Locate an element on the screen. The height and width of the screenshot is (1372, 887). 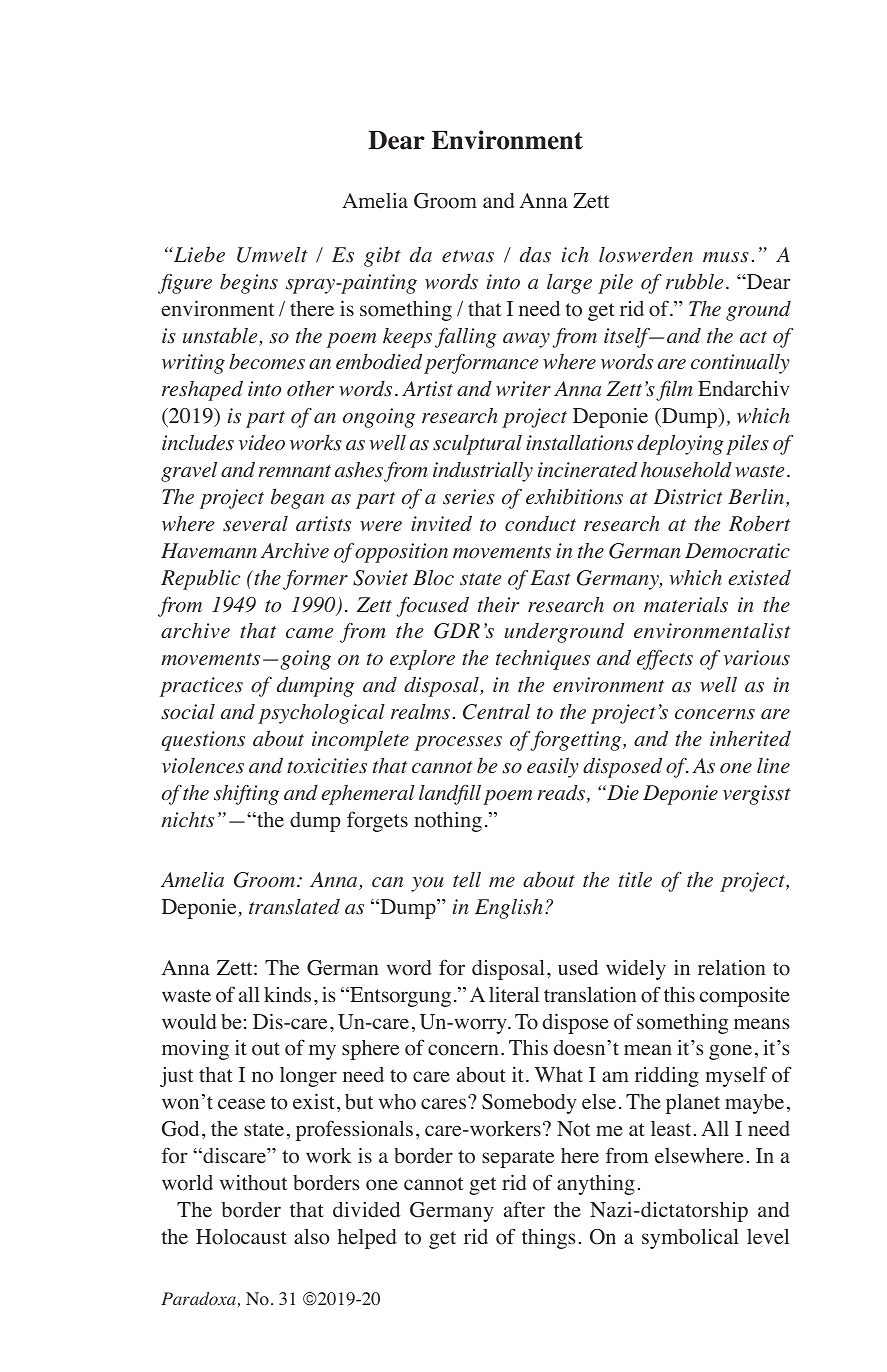
video is located at coordinates (262, 443).
